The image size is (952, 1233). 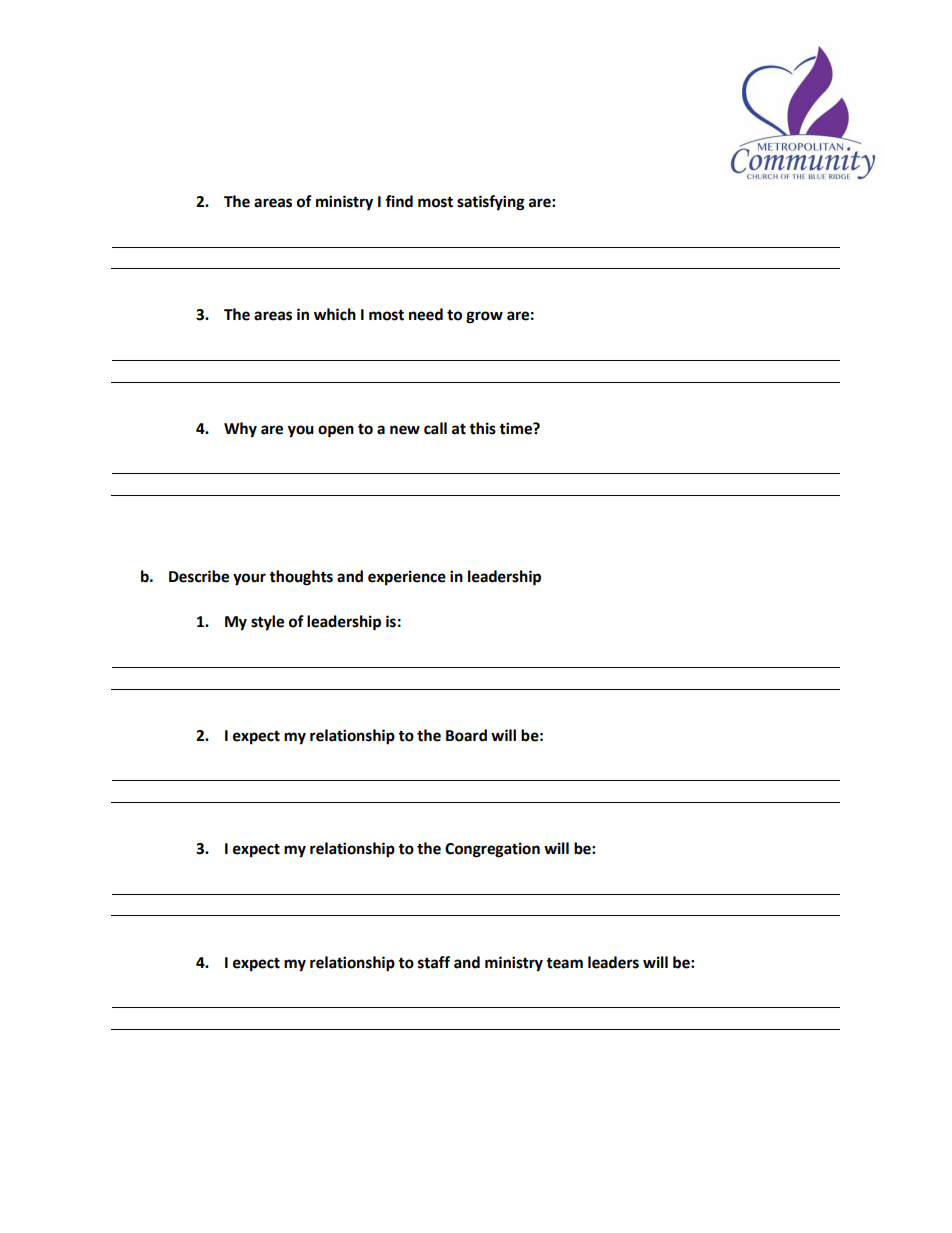 What do you see at coordinates (249, 579) in the screenshot?
I see `your` at bounding box center [249, 579].
